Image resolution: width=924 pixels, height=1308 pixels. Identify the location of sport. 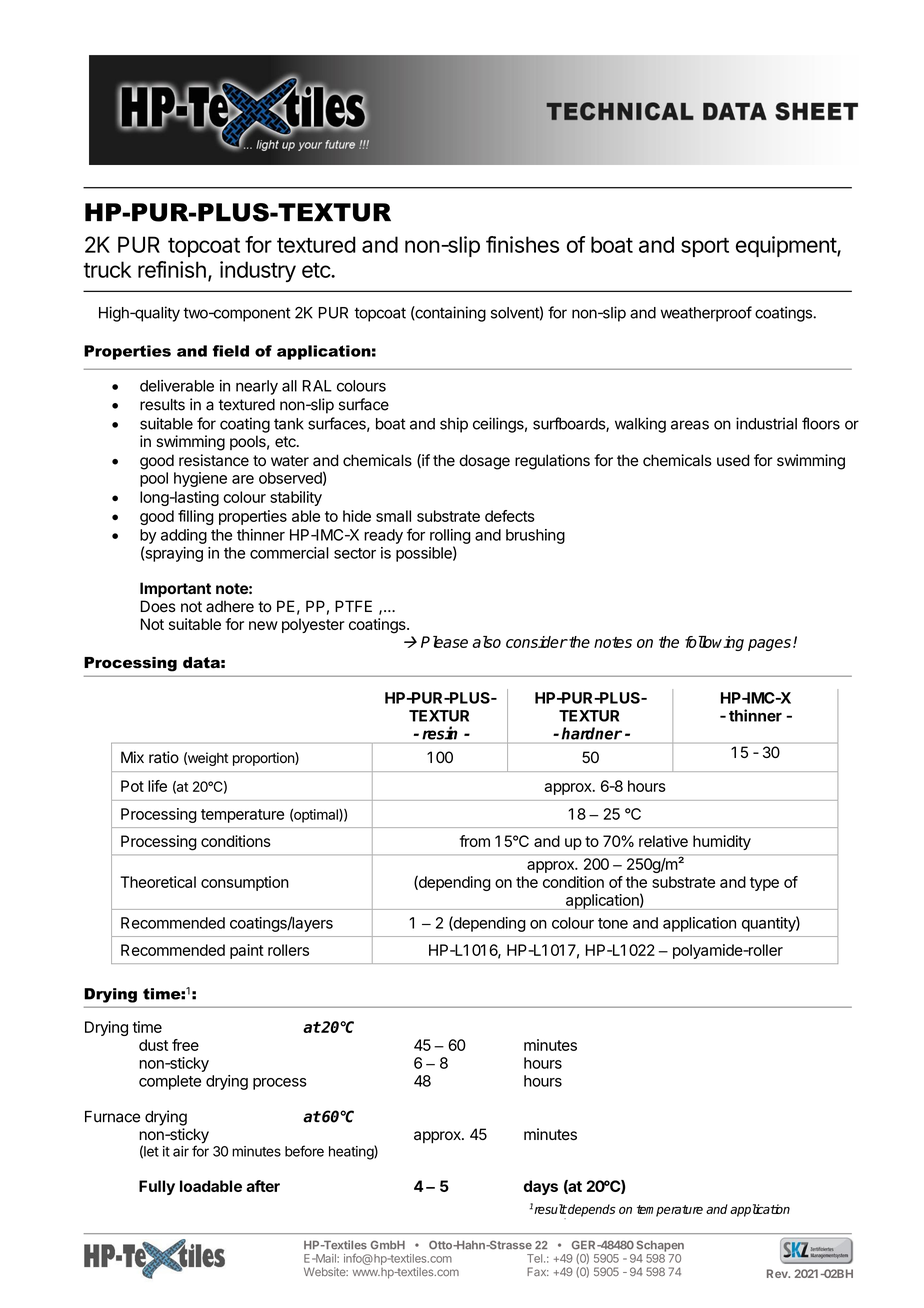
(705, 247).
